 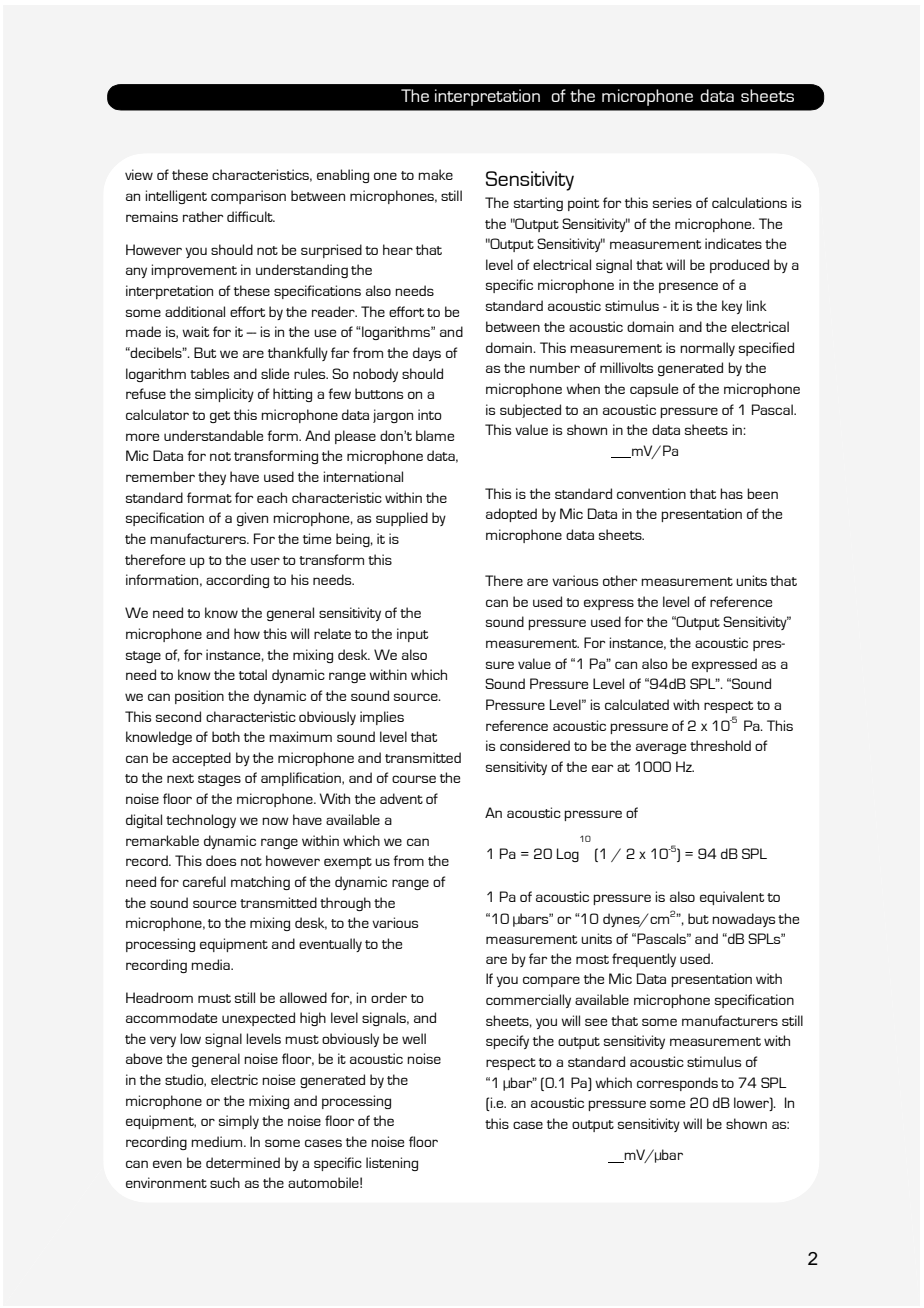 What do you see at coordinates (252, 519) in the screenshot?
I see `given` at bounding box center [252, 519].
